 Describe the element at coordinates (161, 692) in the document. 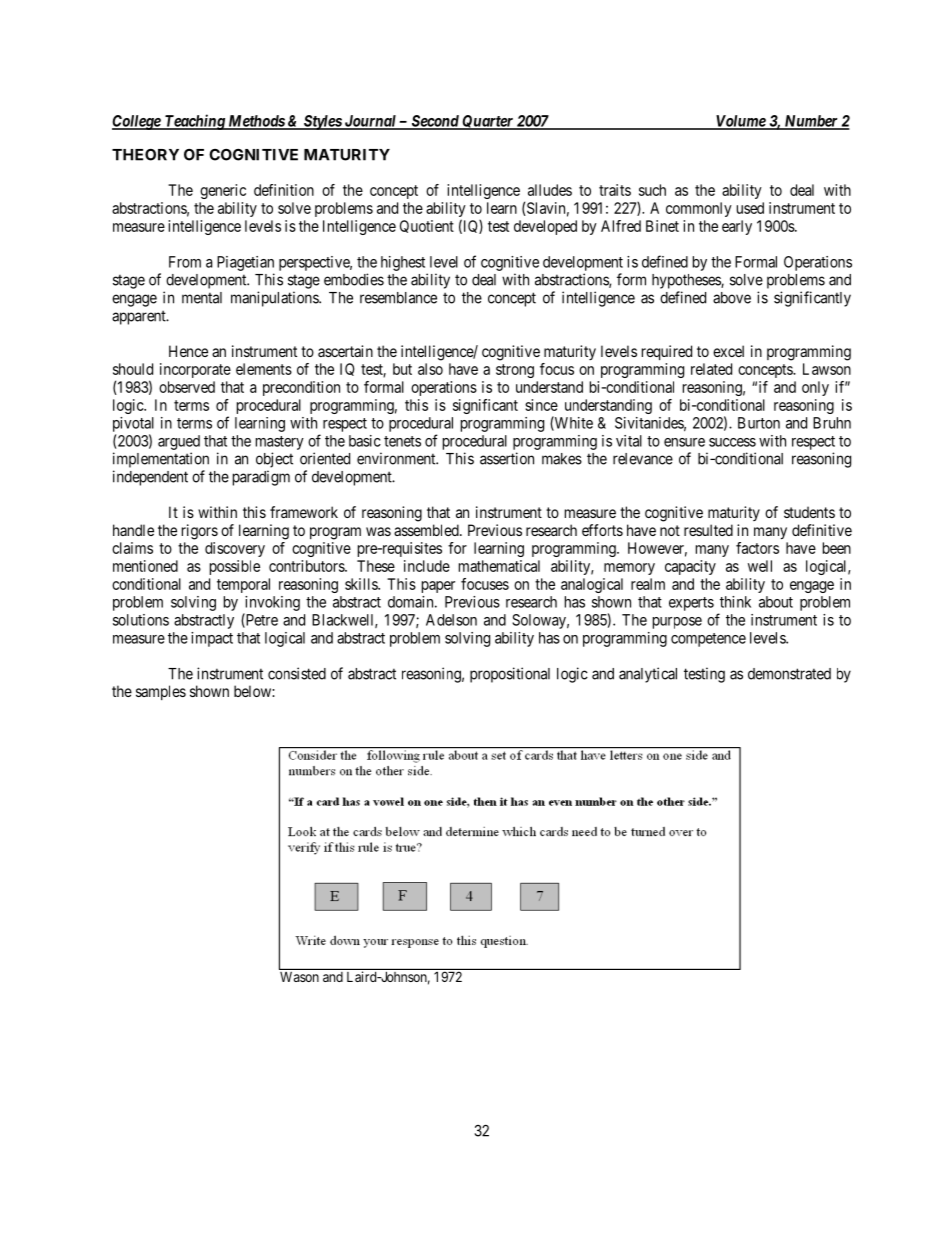

I see `samples` at that location.
